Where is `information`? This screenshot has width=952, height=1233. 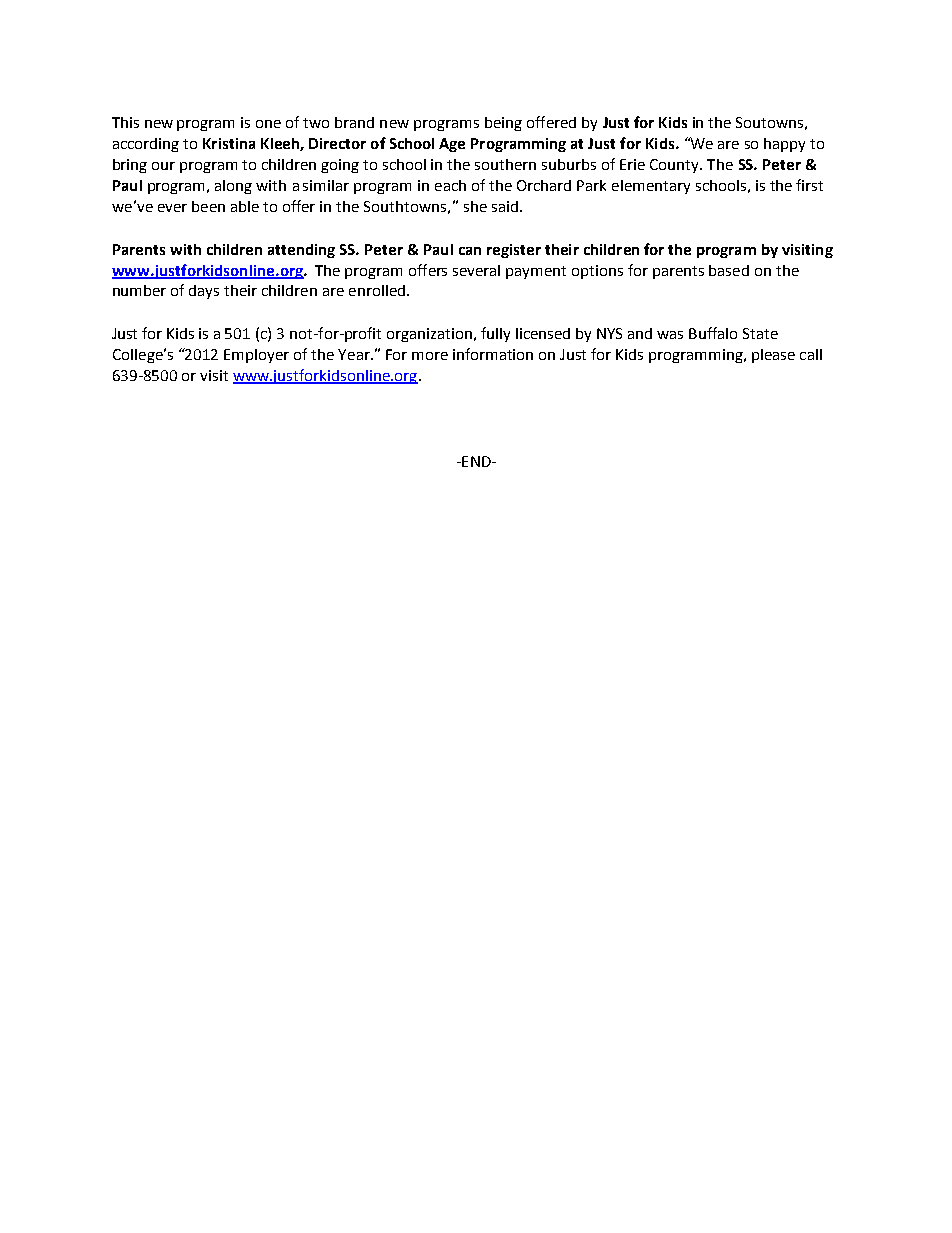
information is located at coordinates (493, 354).
